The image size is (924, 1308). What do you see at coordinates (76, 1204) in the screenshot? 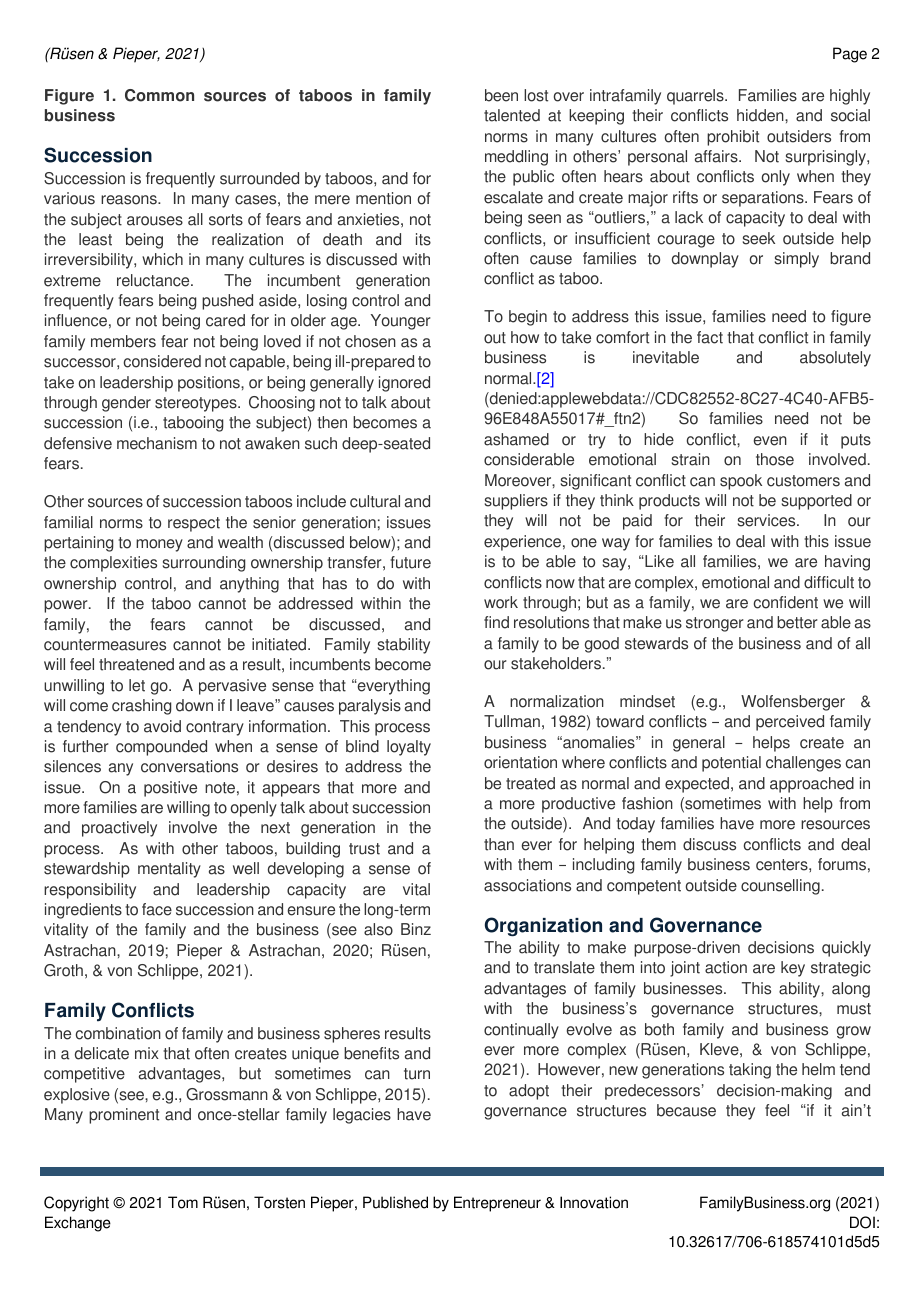
I see `Copyright` at bounding box center [76, 1204].
